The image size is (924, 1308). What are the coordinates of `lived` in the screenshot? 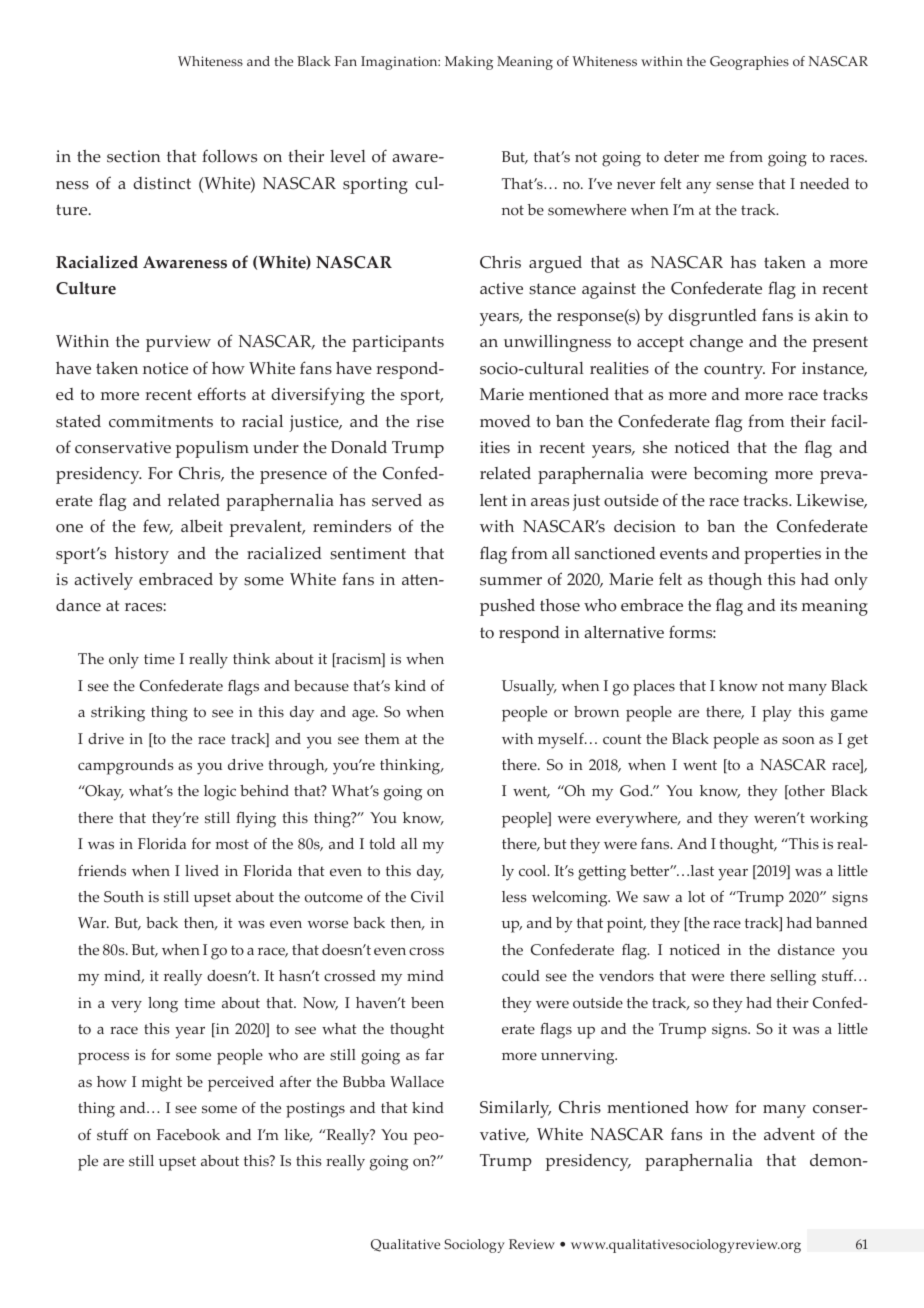 It's located at (202, 871).
